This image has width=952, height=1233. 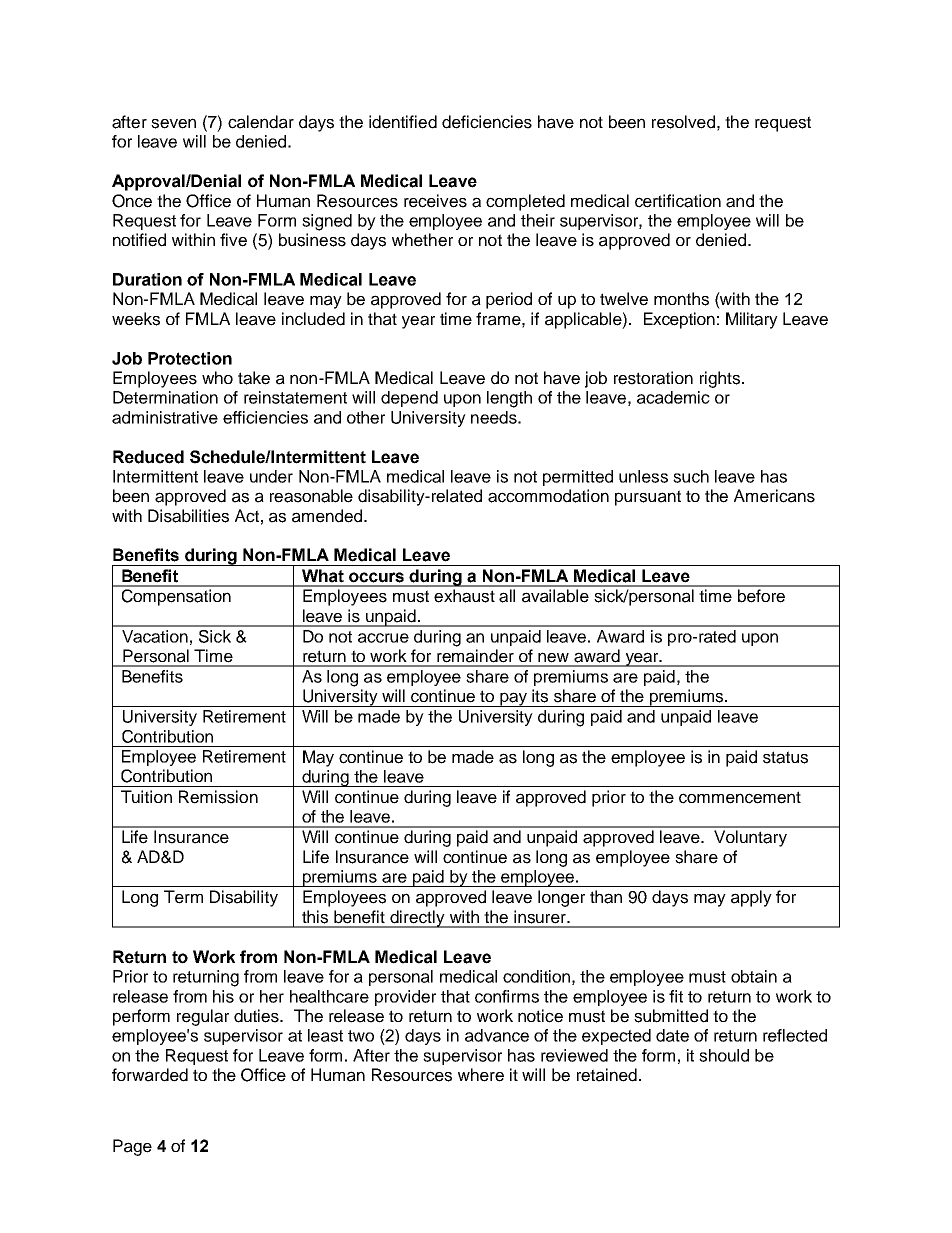 I want to click on forwarded, so click(x=150, y=1075).
